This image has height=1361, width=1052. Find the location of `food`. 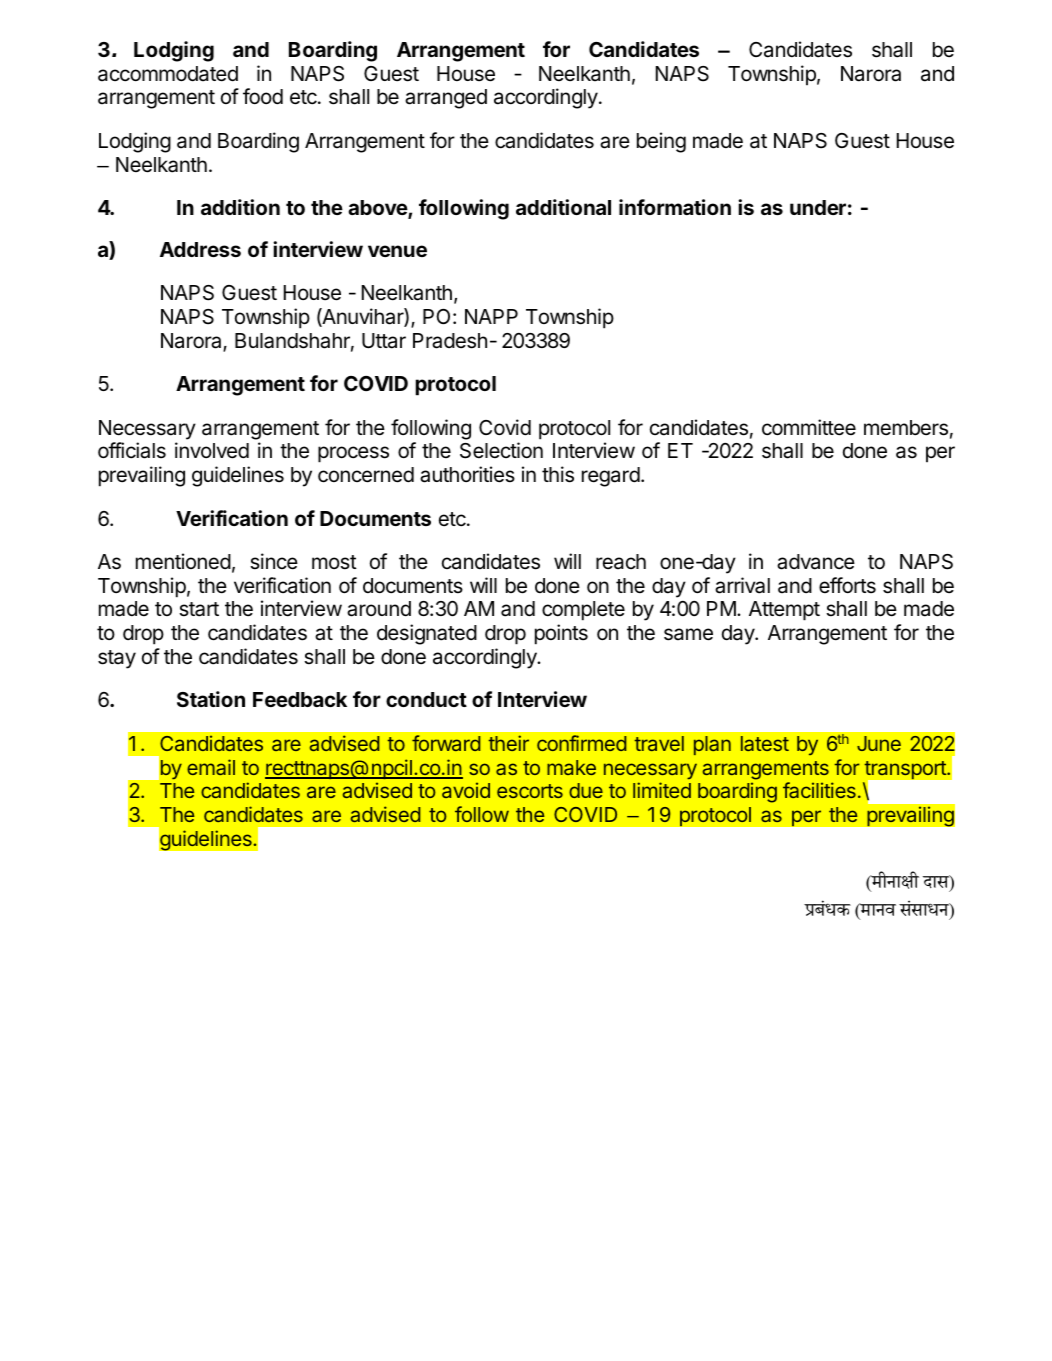

food is located at coordinates (263, 96).
